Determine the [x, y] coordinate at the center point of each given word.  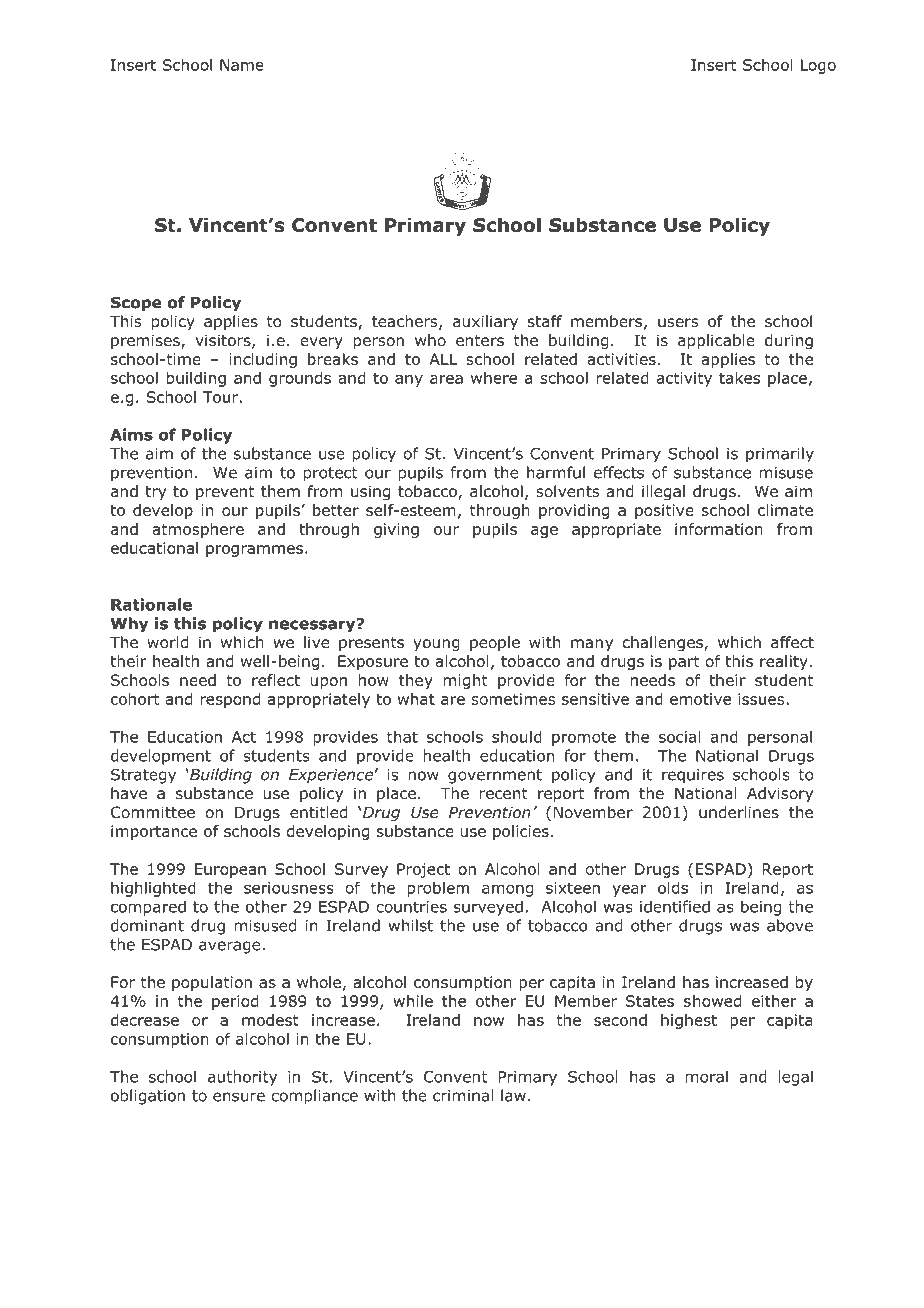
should [517, 736]
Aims [131, 434]
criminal [463, 1095]
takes [739, 378]
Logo [818, 66]
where [494, 378]
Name [242, 65]
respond [230, 700]
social [679, 736]
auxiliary [485, 322]
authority [242, 1078]
